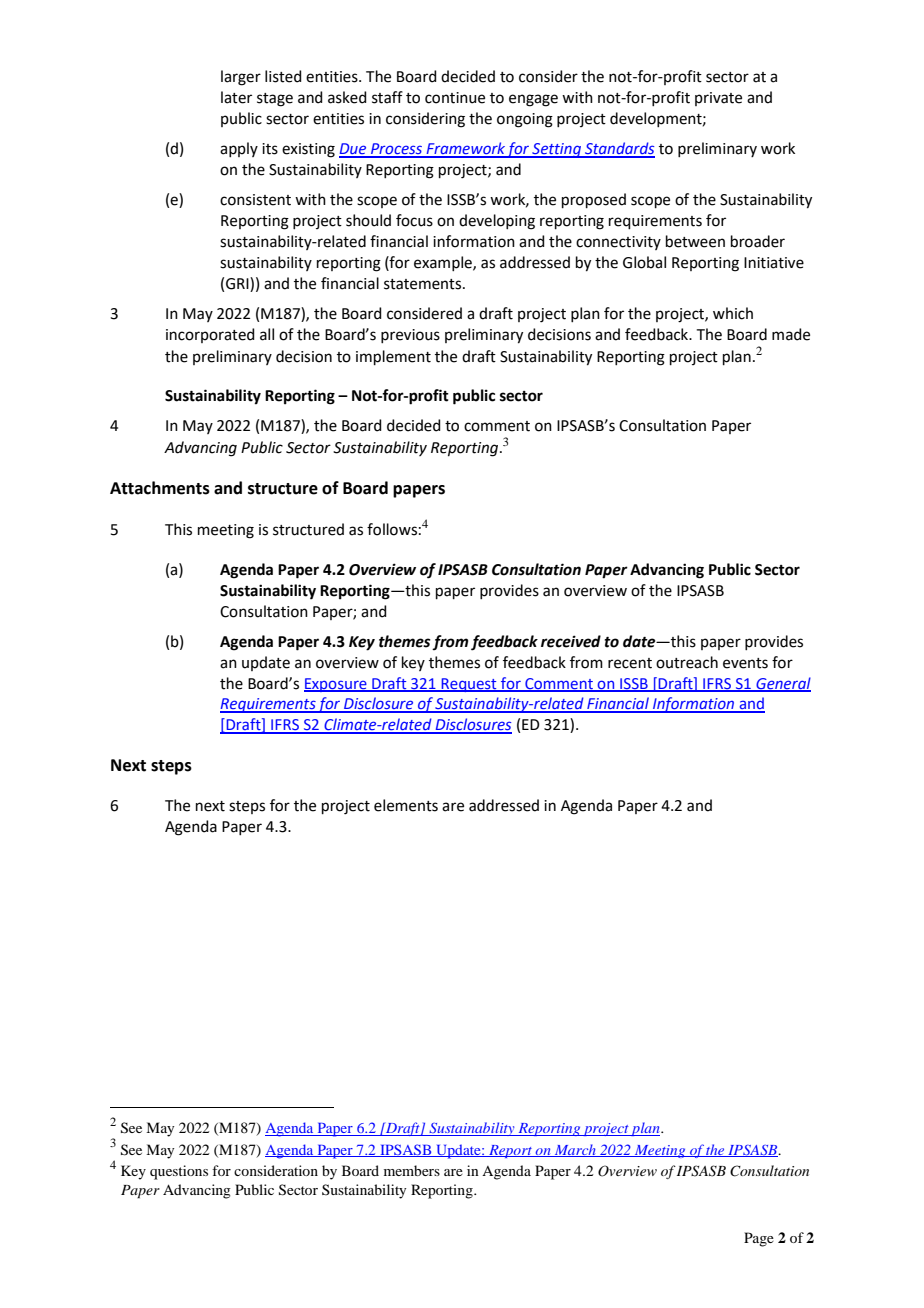 The width and height of the image is (924, 1308). I want to click on private, so click(718, 99).
